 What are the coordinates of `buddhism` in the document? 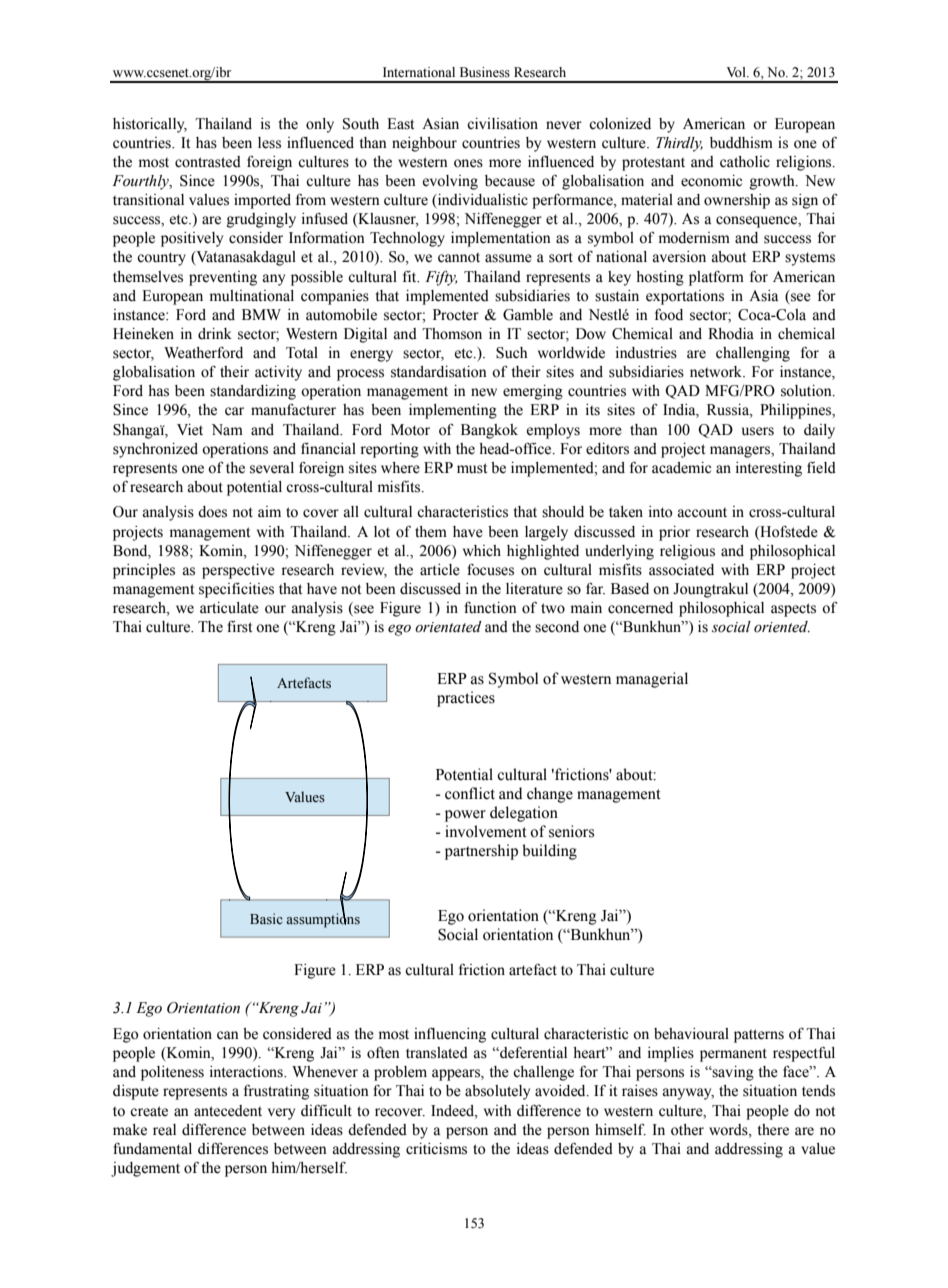 It's located at (741, 143).
